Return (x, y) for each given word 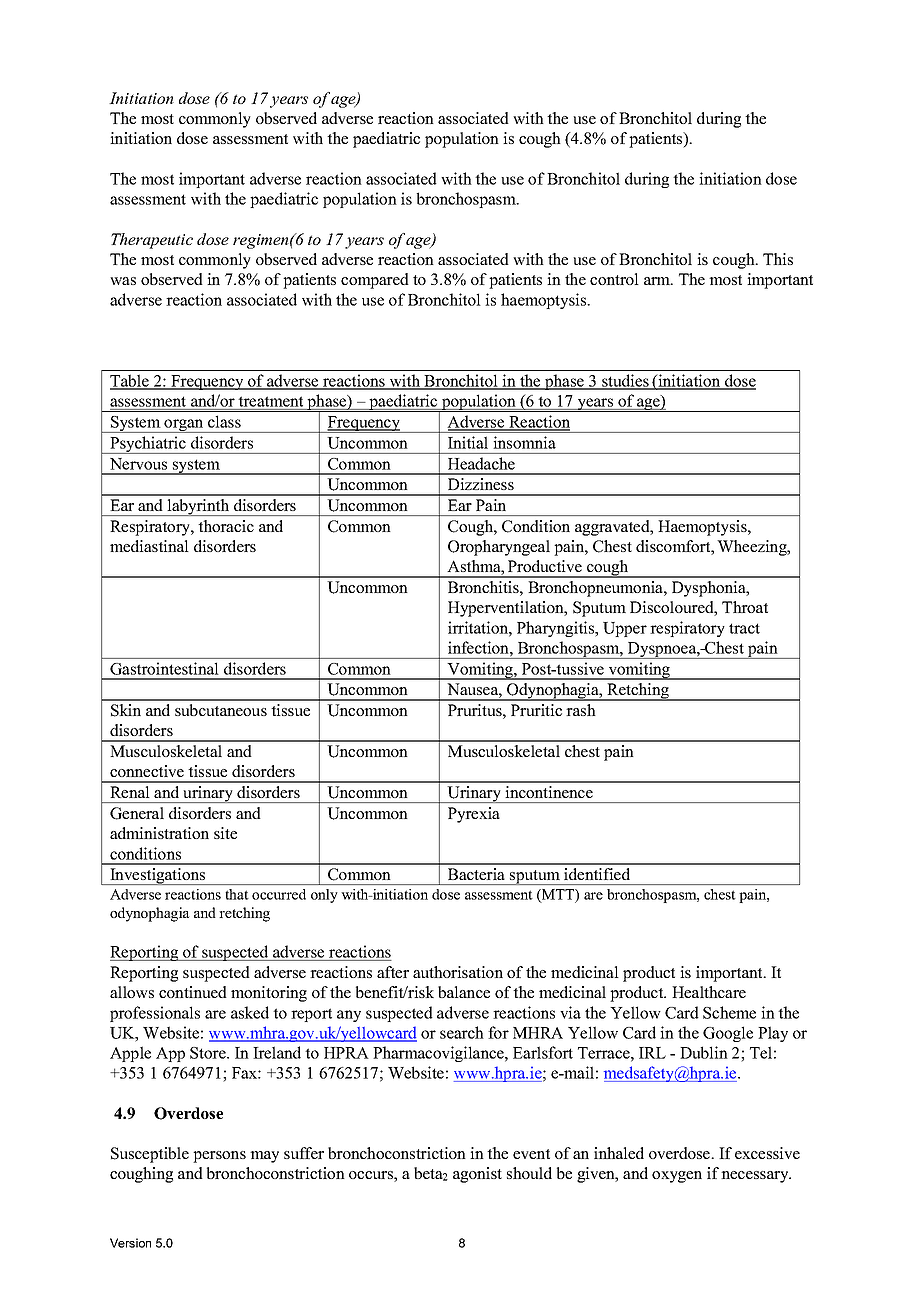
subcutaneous (221, 710)
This (778, 259)
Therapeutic (152, 241)
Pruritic (536, 710)
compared (375, 281)
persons (219, 1157)
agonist (477, 1175)
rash (581, 710)
